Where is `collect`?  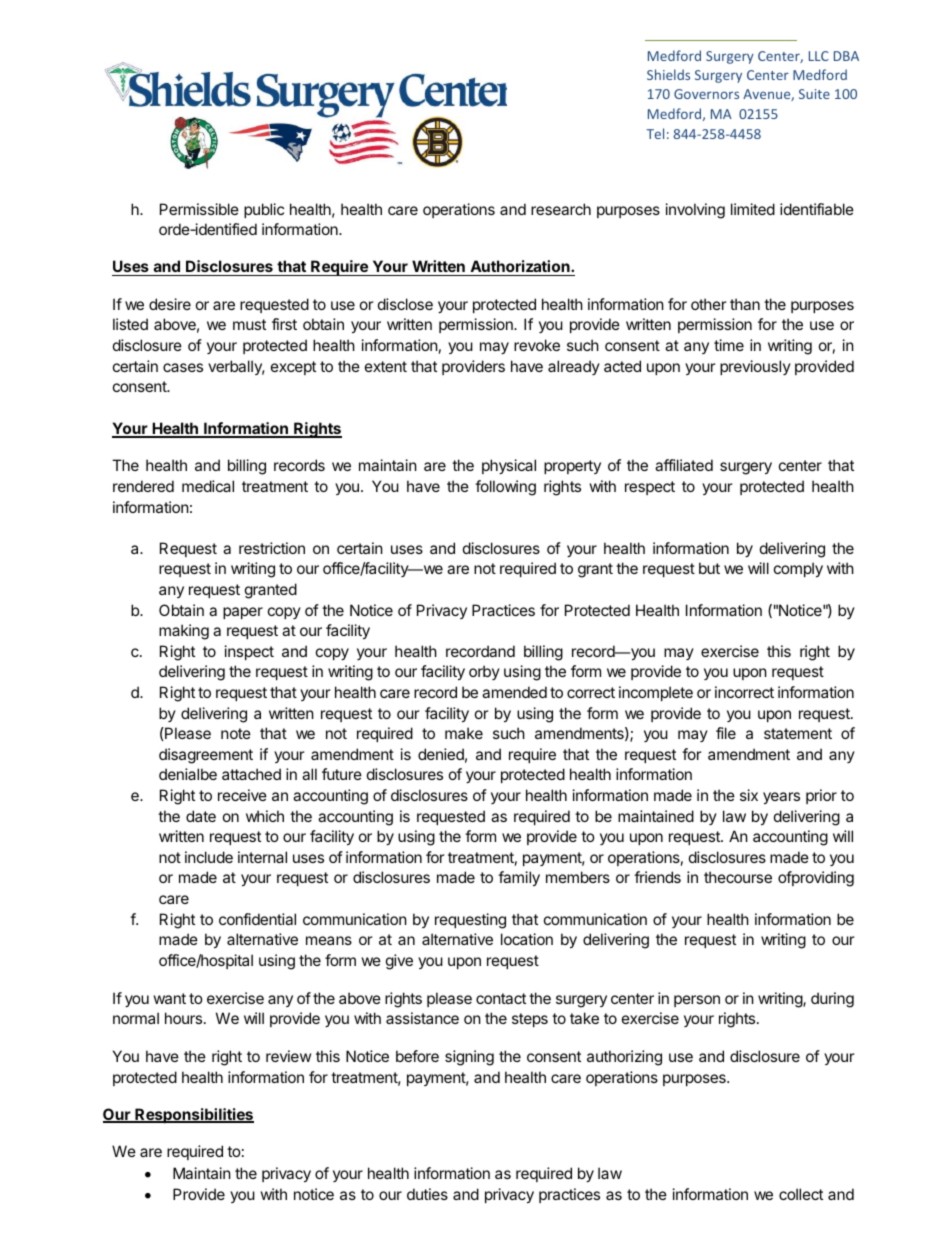
collect is located at coordinates (801, 1194).
